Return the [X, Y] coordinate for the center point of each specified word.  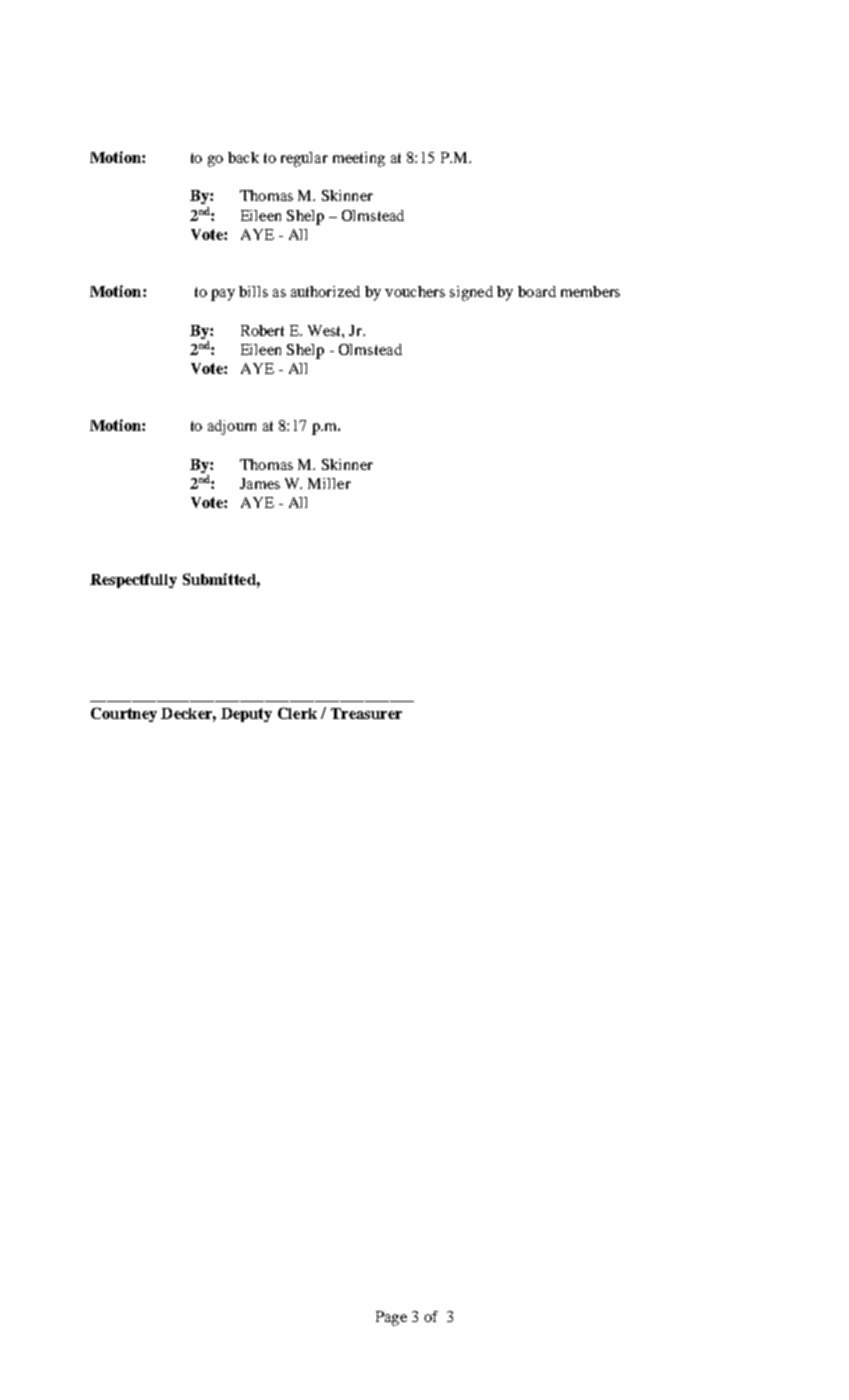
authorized [325, 291]
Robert [262, 330]
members [590, 291]
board [537, 291]
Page [391, 1318]
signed [471, 293]
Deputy [246, 715]
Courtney [124, 714]
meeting [359, 159]
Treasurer [366, 713]
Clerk [297, 713]
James [260, 483]
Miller [329, 483]
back [243, 157]
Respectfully [133, 580]
